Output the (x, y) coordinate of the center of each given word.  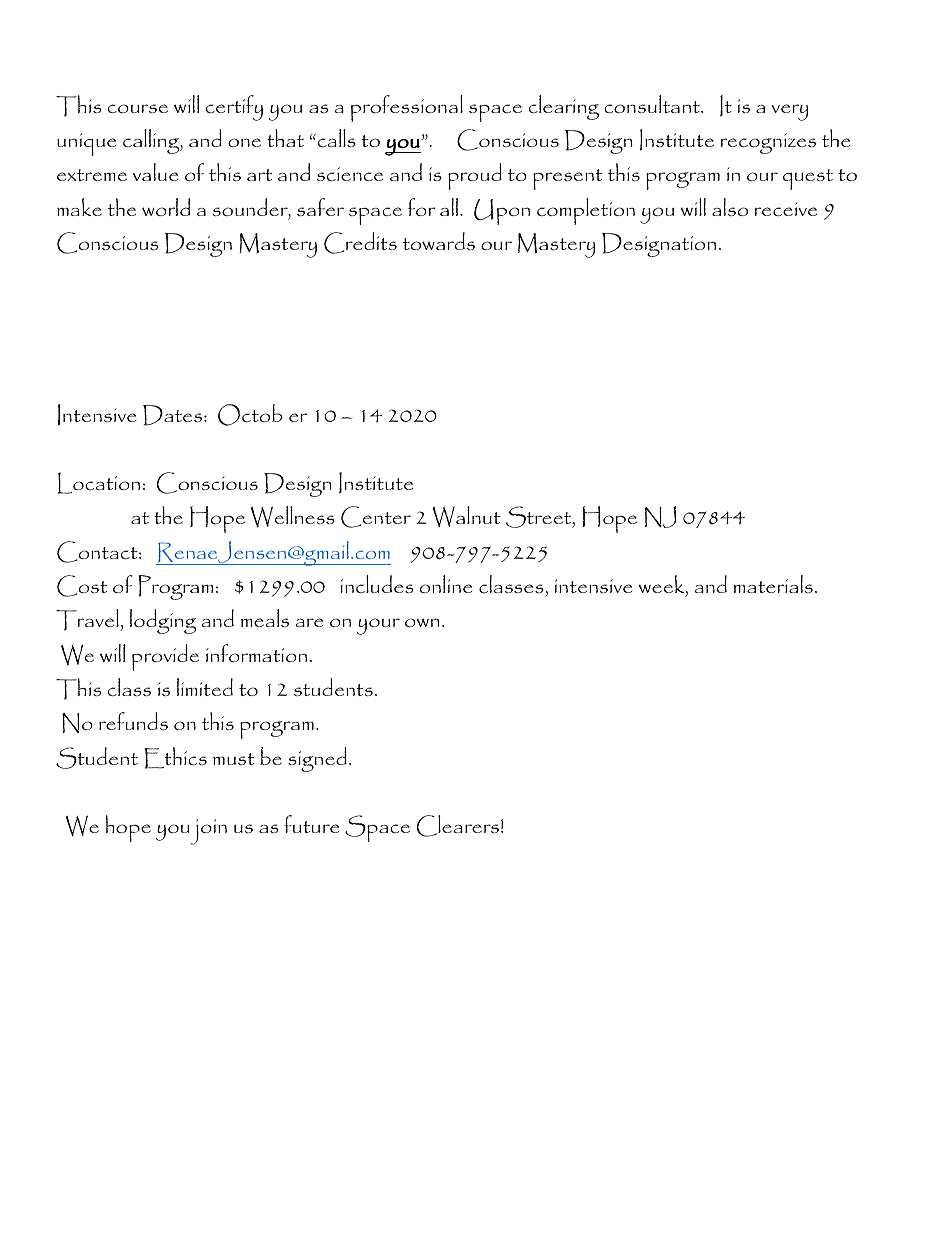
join (208, 832)
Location (99, 483)
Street (540, 517)
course (138, 108)
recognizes (768, 143)
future (311, 824)
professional (407, 108)
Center (376, 517)
